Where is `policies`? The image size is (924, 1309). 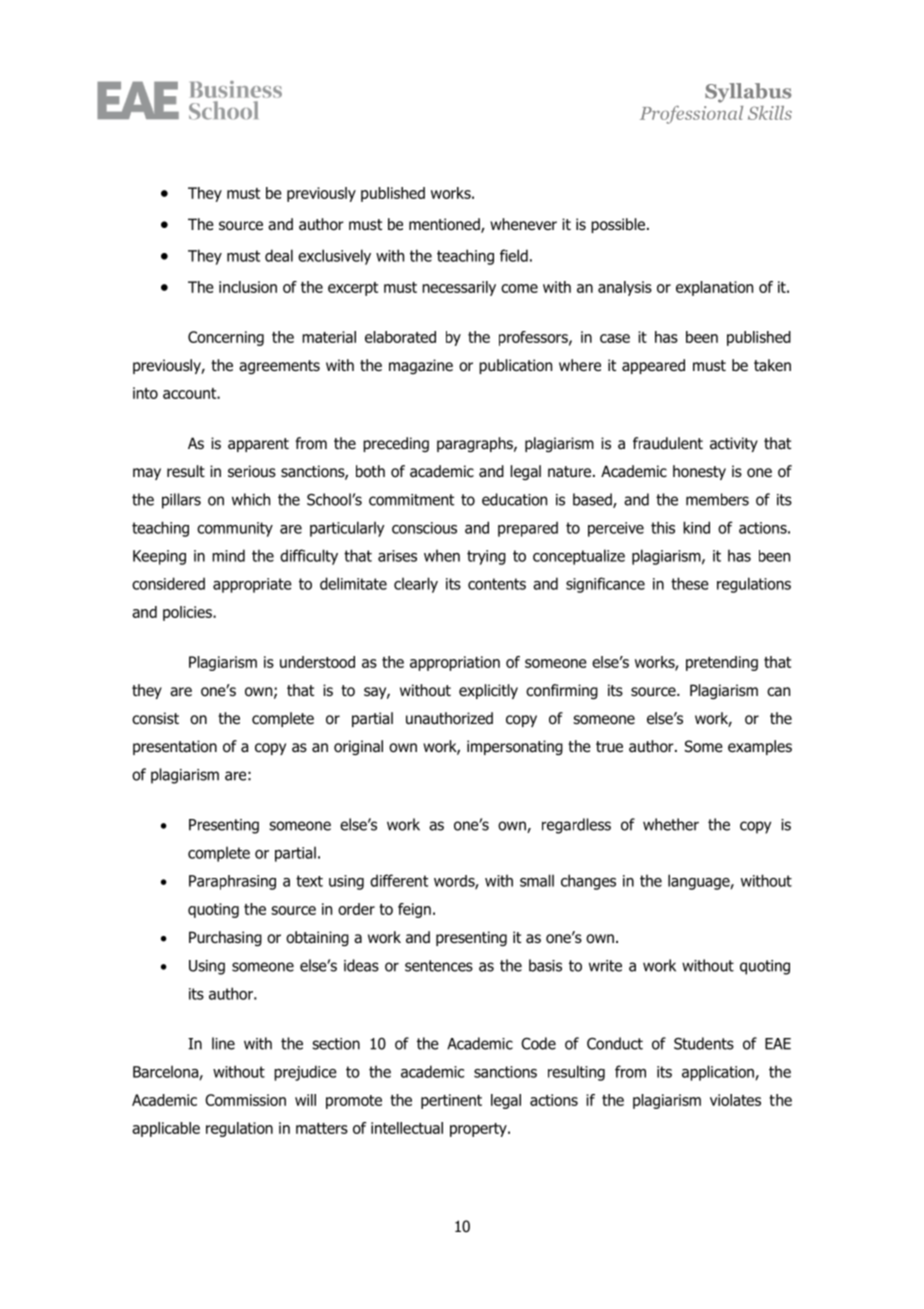
policies is located at coordinates (188, 613).
